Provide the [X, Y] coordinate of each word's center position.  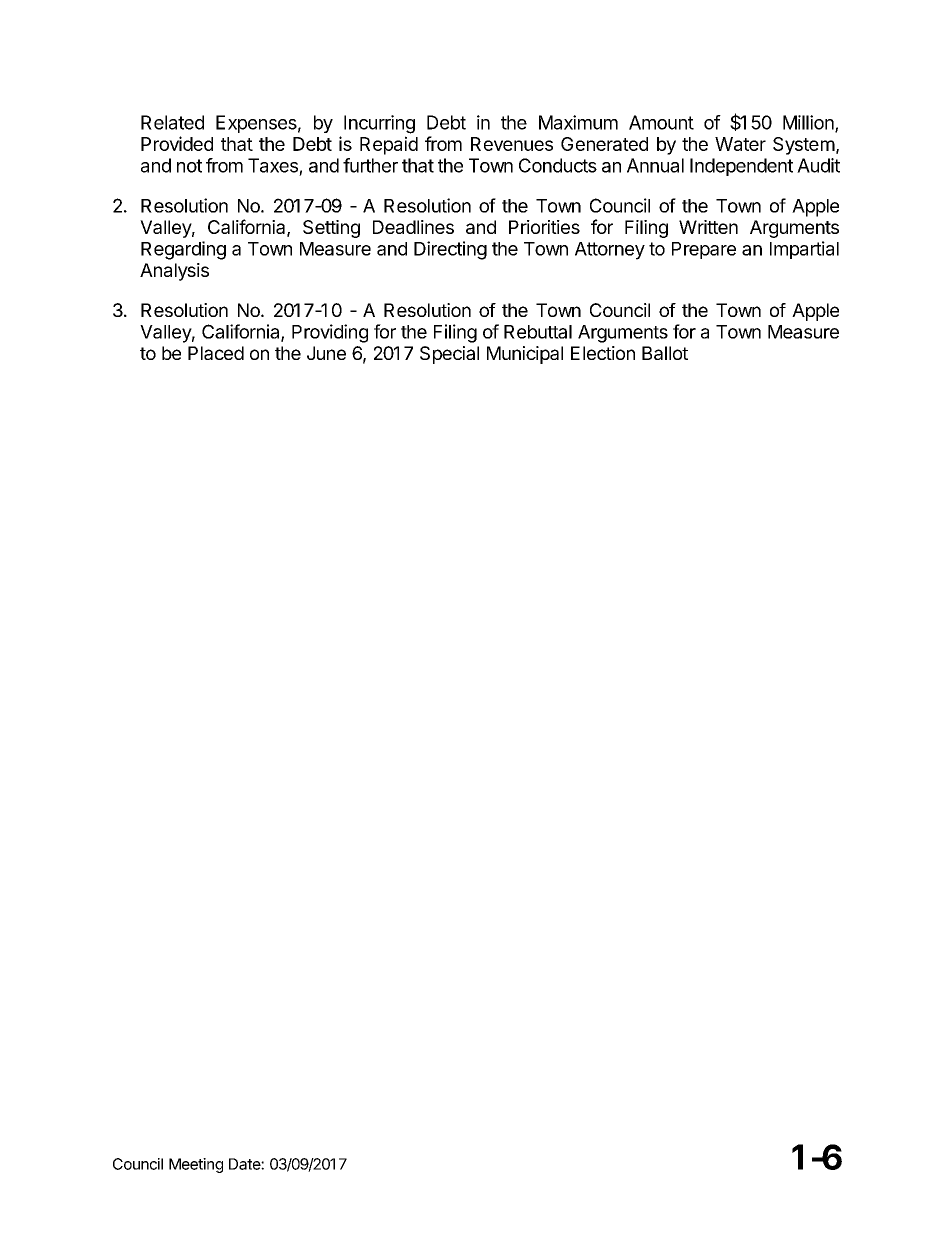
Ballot [665, 353]
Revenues [512, 144]
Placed [216, 353]
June [326, 353]
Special [449, 355]
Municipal [525, 355]
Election [603, 353]
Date [245, 1164]
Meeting [196, 1165]
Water [740, 144]
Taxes [273, 165]
